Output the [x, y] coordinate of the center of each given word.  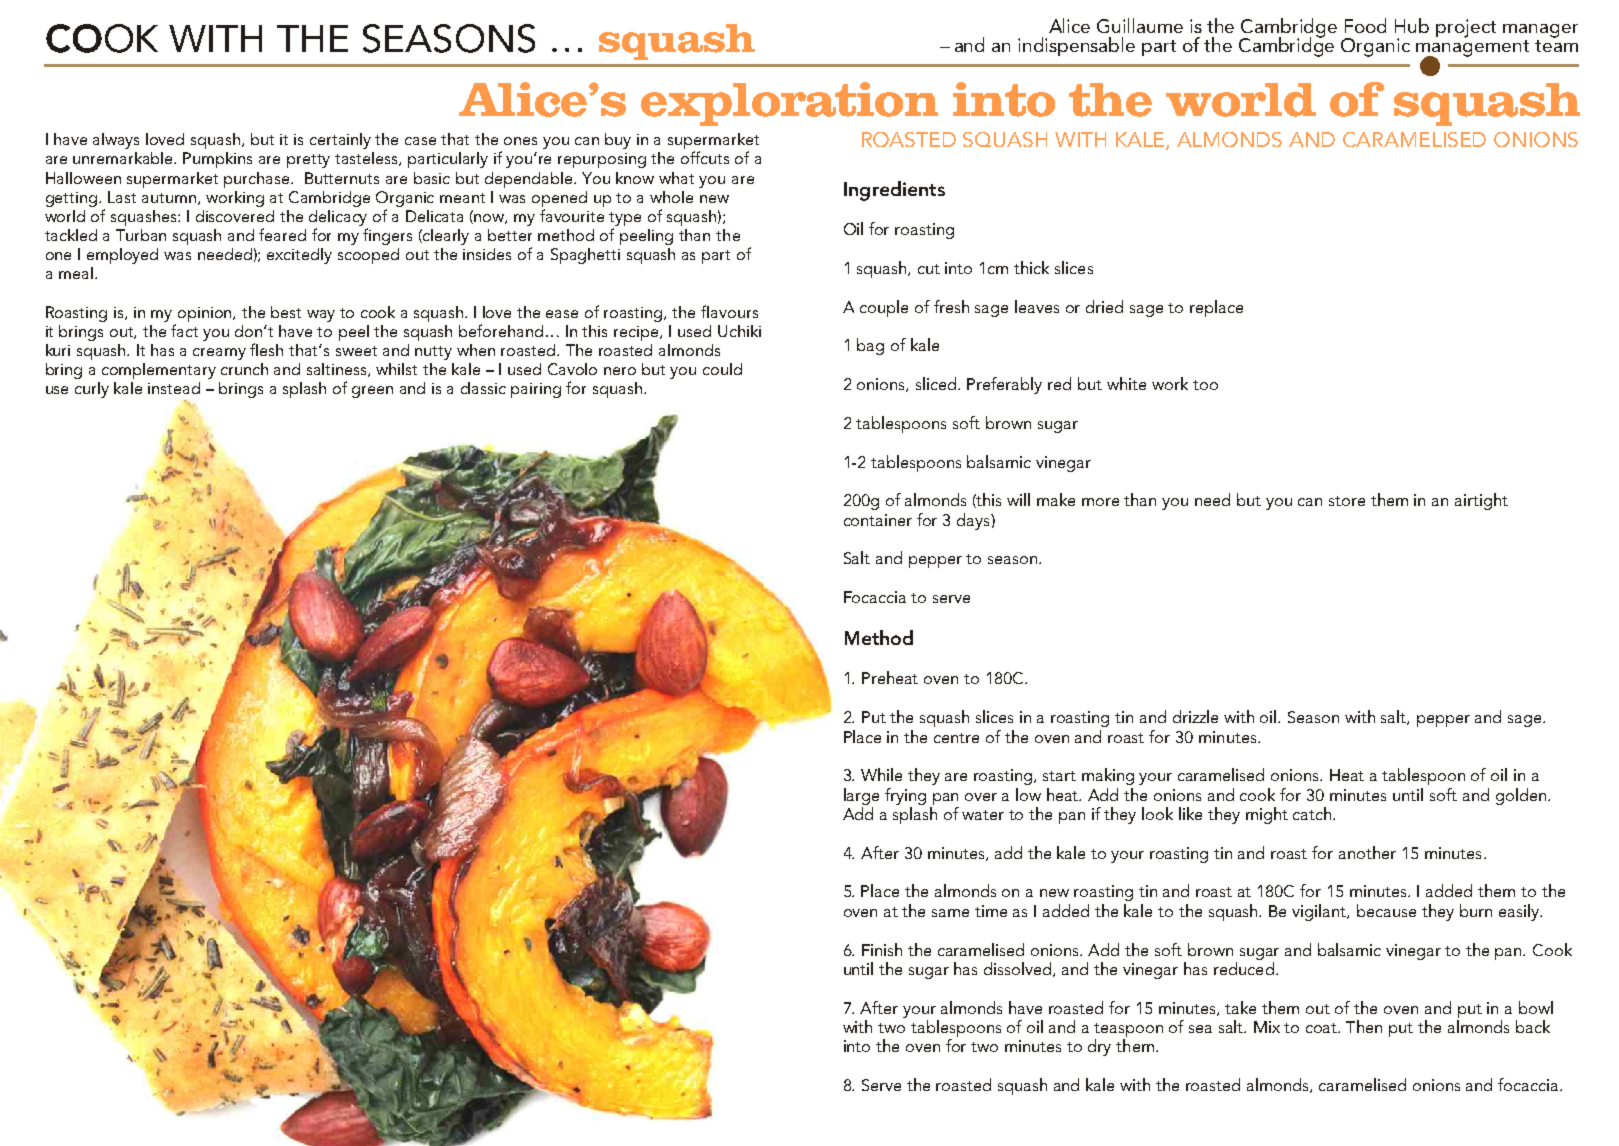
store [1347, 501]
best [286, 312]
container [878, 520]
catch [1313, 813]
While [881, 774]
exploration [789, 104]
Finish [882, 949]
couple [884, 308]
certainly [340, 141]
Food [1365, 25]
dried [1104, 306]
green [372, 392]
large [861, 796]
